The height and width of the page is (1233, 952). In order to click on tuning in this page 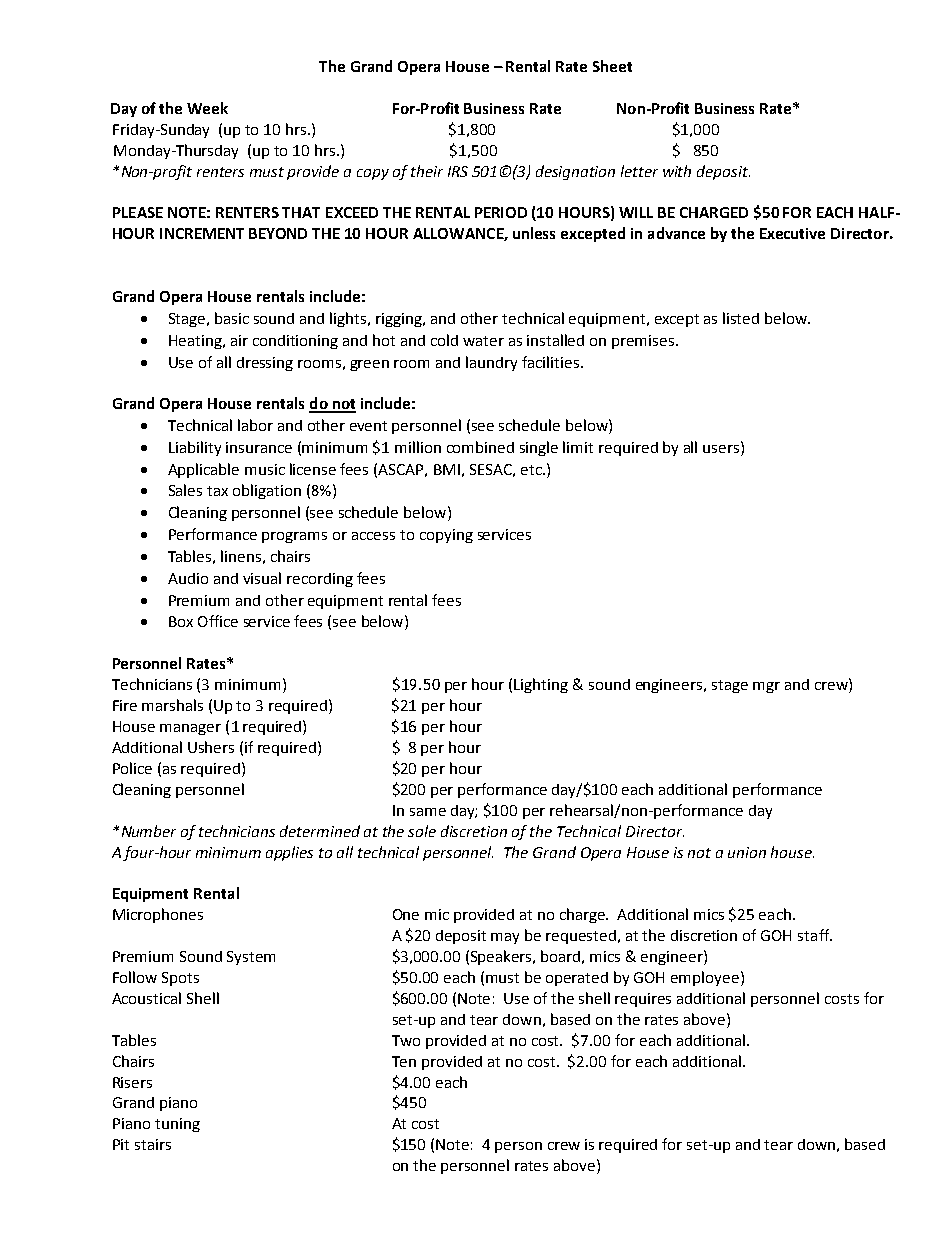, I will do `click(177, 1125)`.
